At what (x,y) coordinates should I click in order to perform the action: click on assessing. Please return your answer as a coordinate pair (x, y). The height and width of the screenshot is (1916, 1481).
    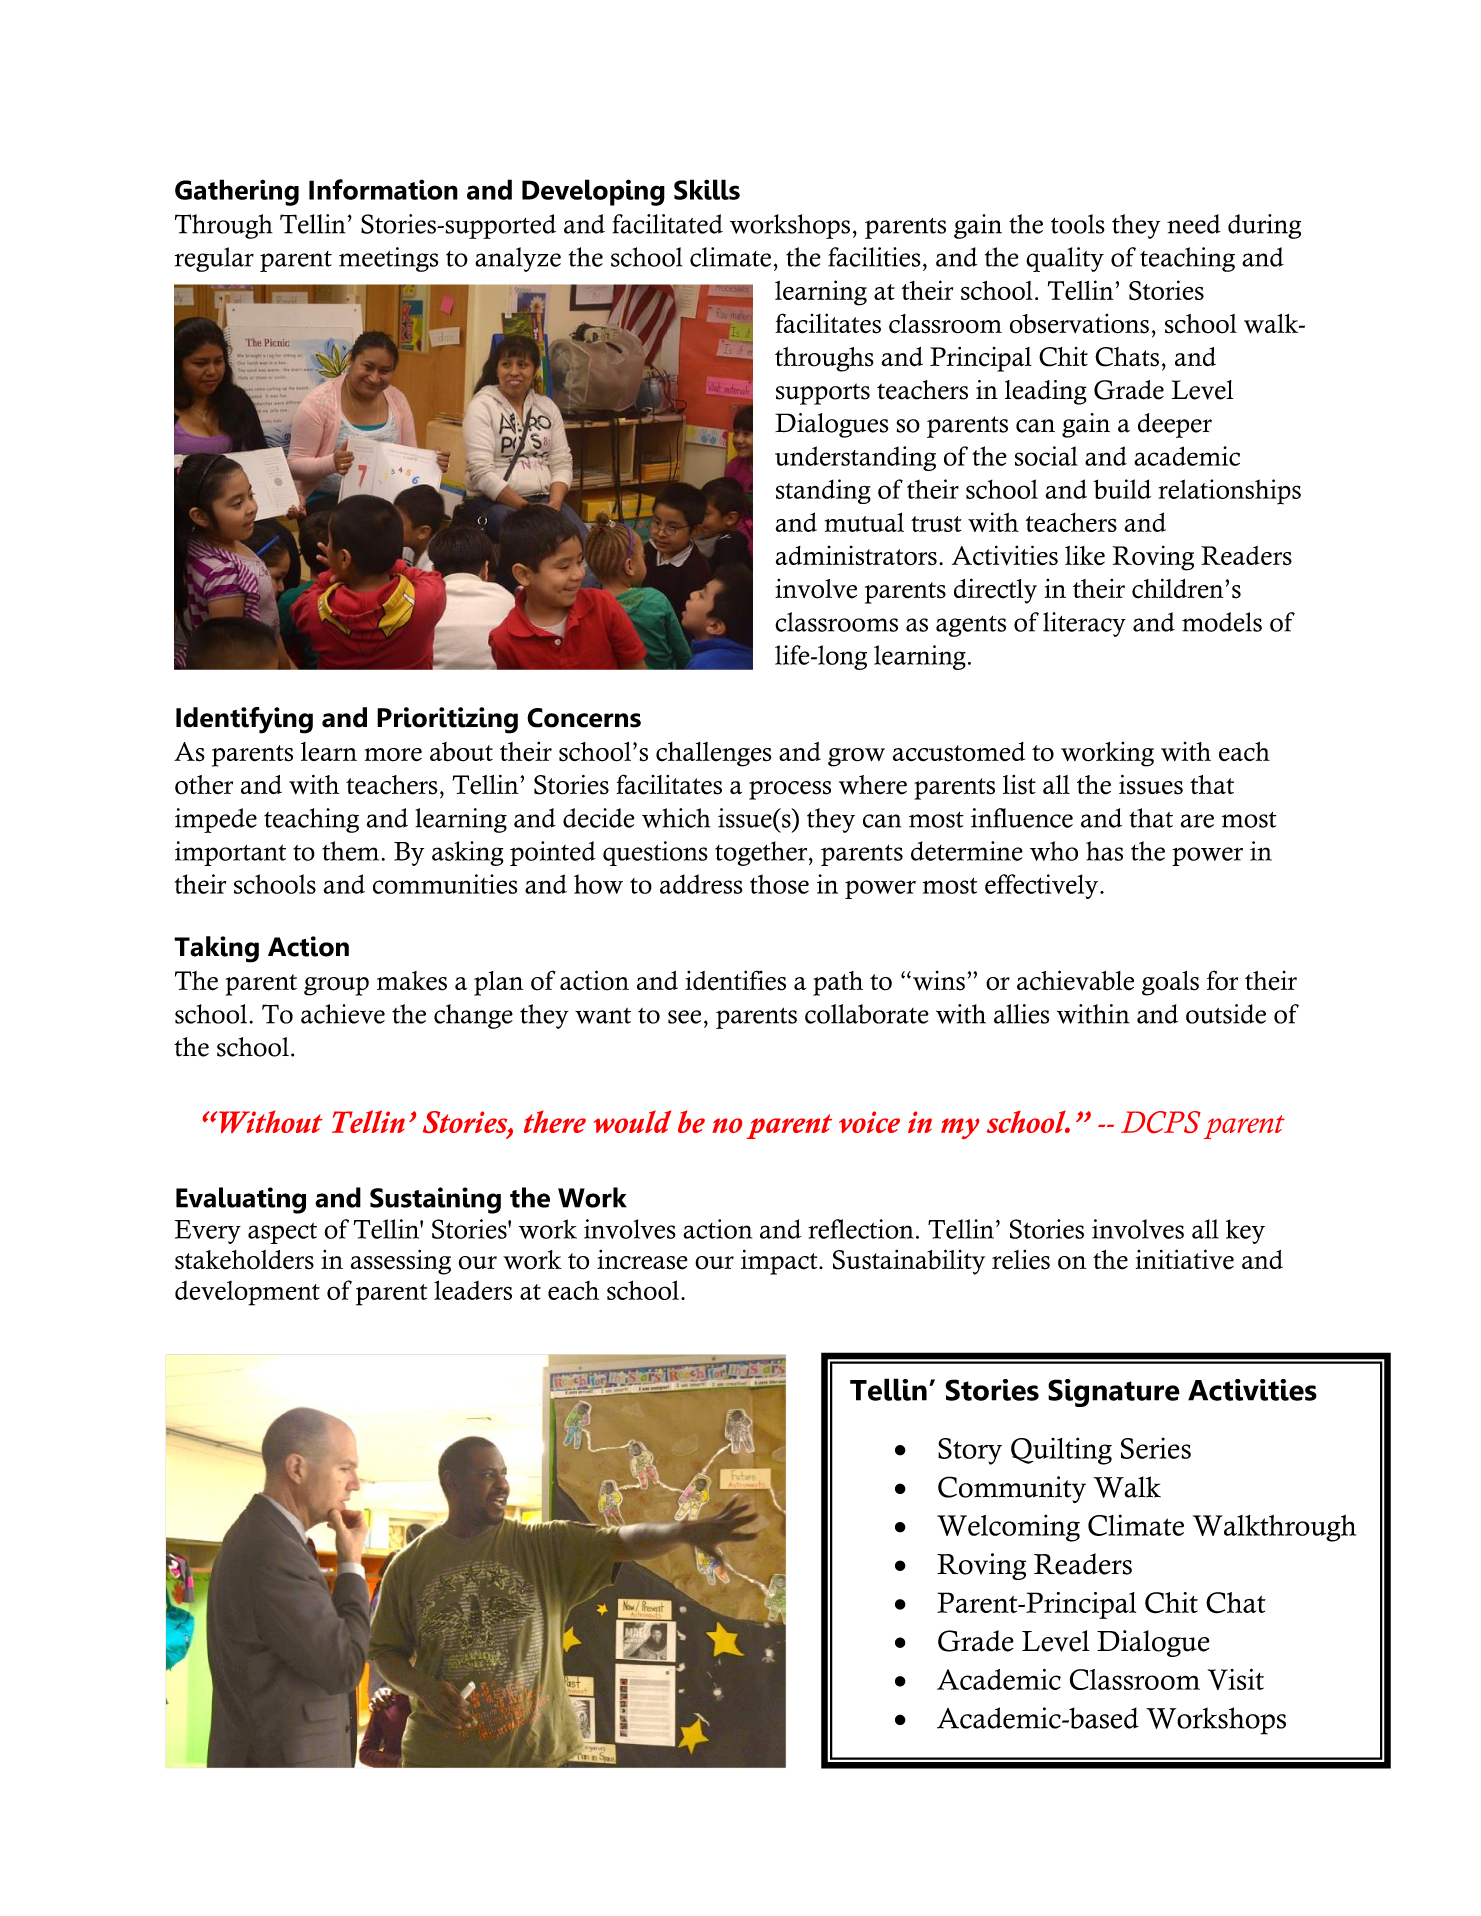
    Looking at the image, I should click on (401, 1262).
